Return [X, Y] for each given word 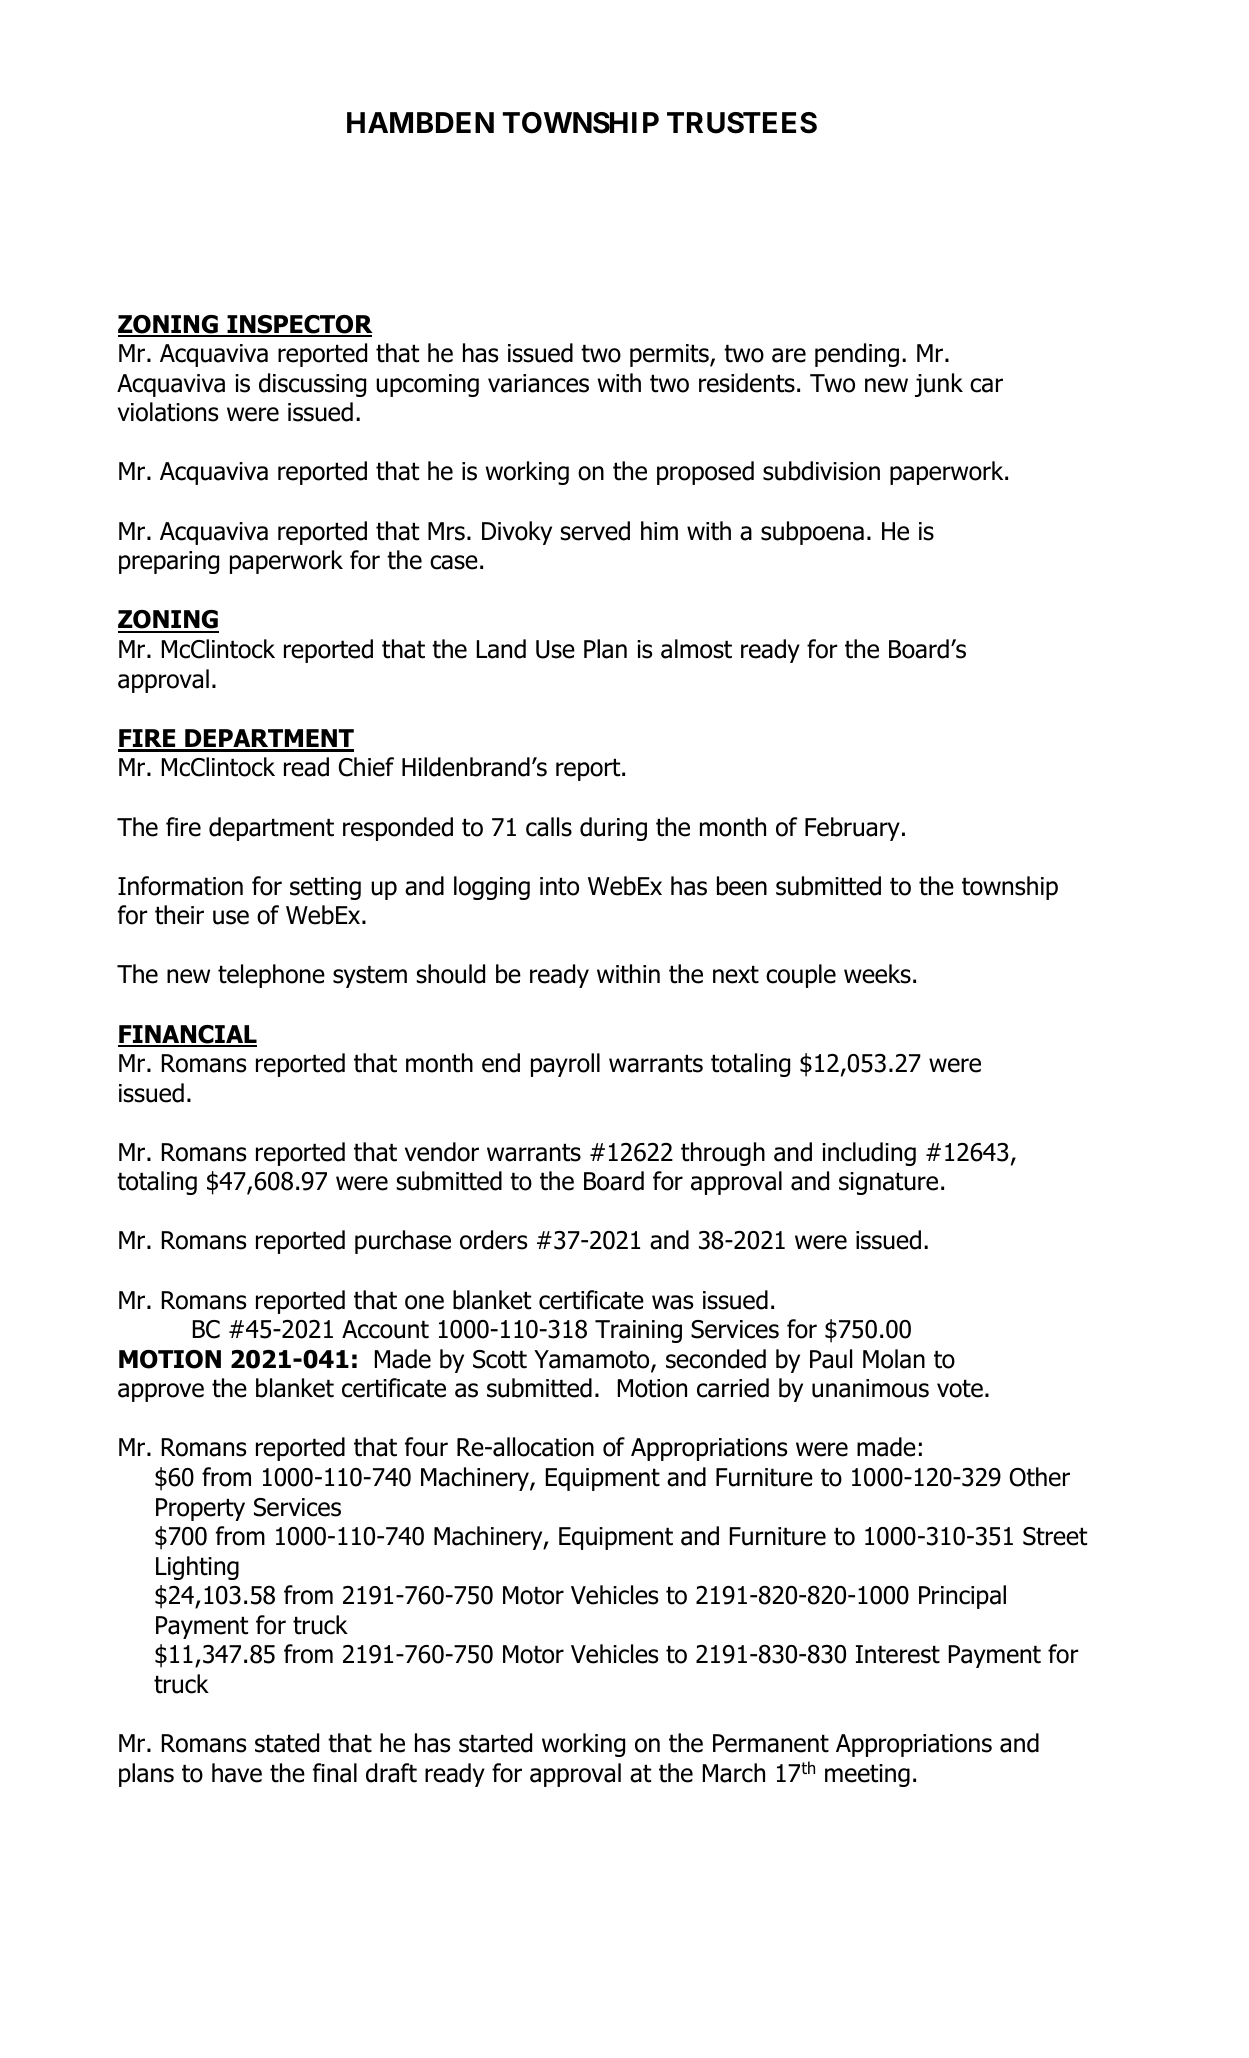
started [495, 1743]
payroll [565, 1065]
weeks [877, 974]
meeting [867, 1775]
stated [287, 1743]
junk [939, 385]
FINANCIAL [187, 1035]
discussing [312, 385]
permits [670, 355]
